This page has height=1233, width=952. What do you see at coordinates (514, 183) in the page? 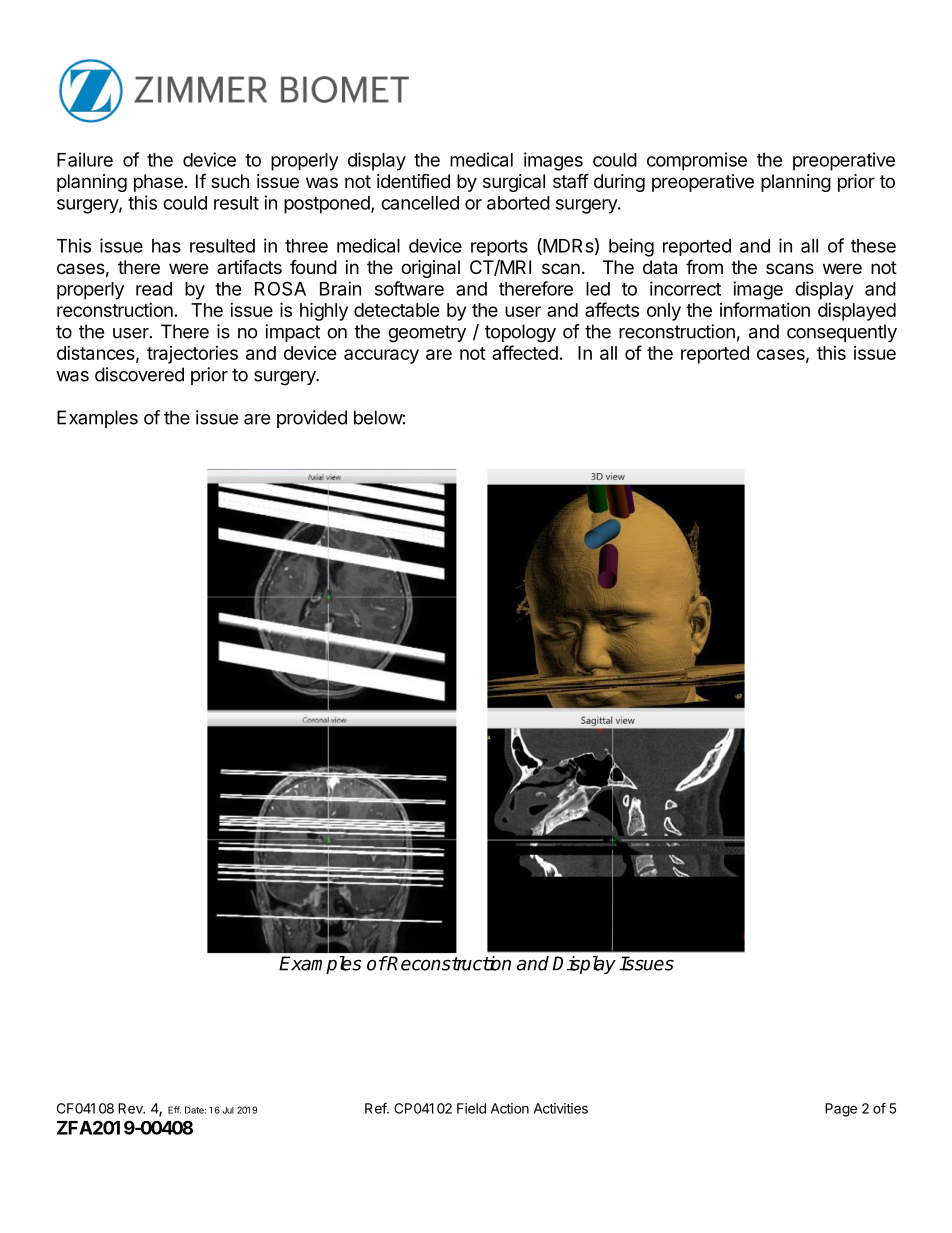
I see `surgical` at bounding box center [514, 183].
